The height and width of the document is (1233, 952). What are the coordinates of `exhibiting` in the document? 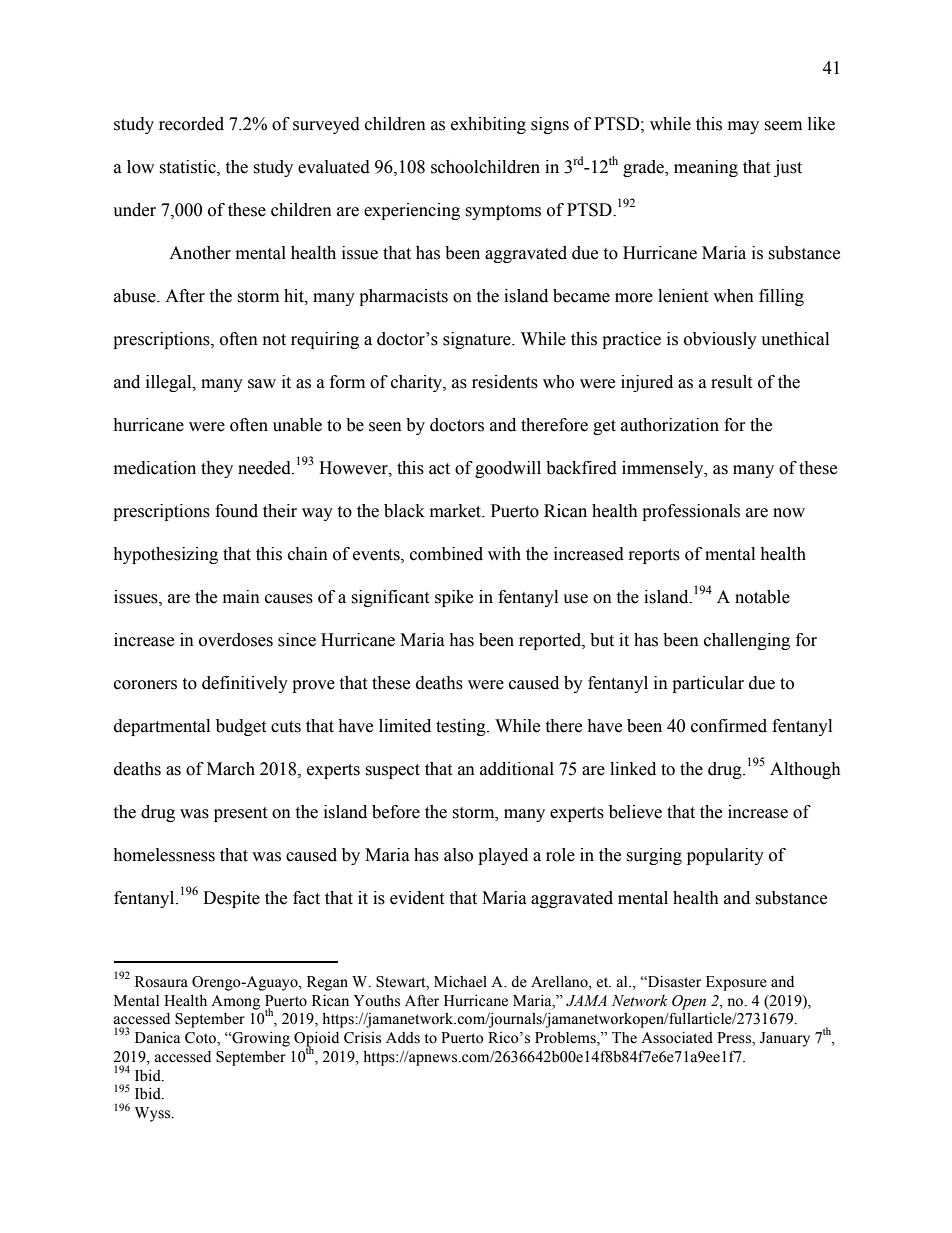 It's located at (488, 125).
